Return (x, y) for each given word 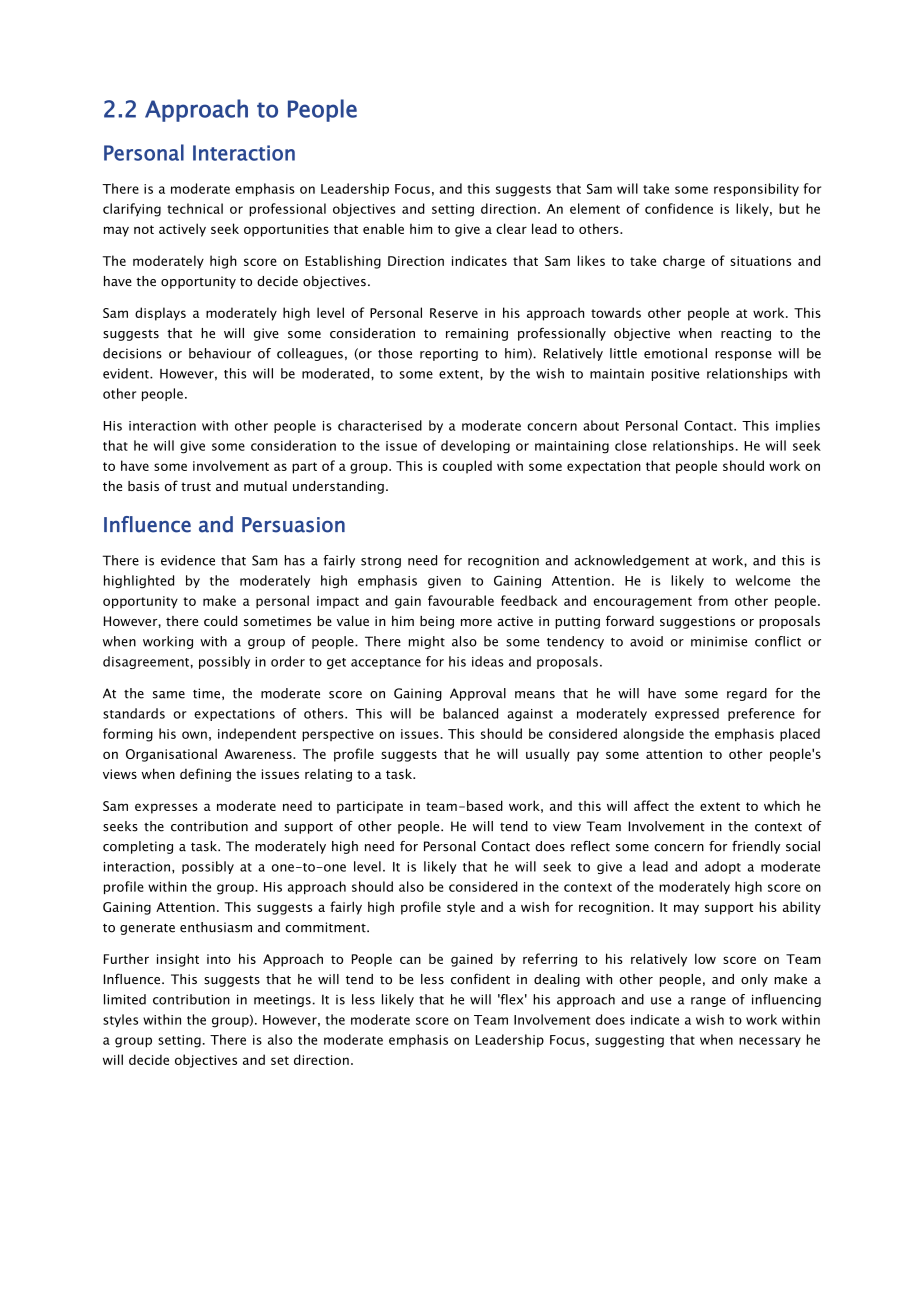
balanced (470, 713)
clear (511, 228)
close (631, 445)
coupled (467, 467)
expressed (687, 714)
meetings (282, 1000)
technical (195, 208)
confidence (679, 208)
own (194, 735)
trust (196, 486)
